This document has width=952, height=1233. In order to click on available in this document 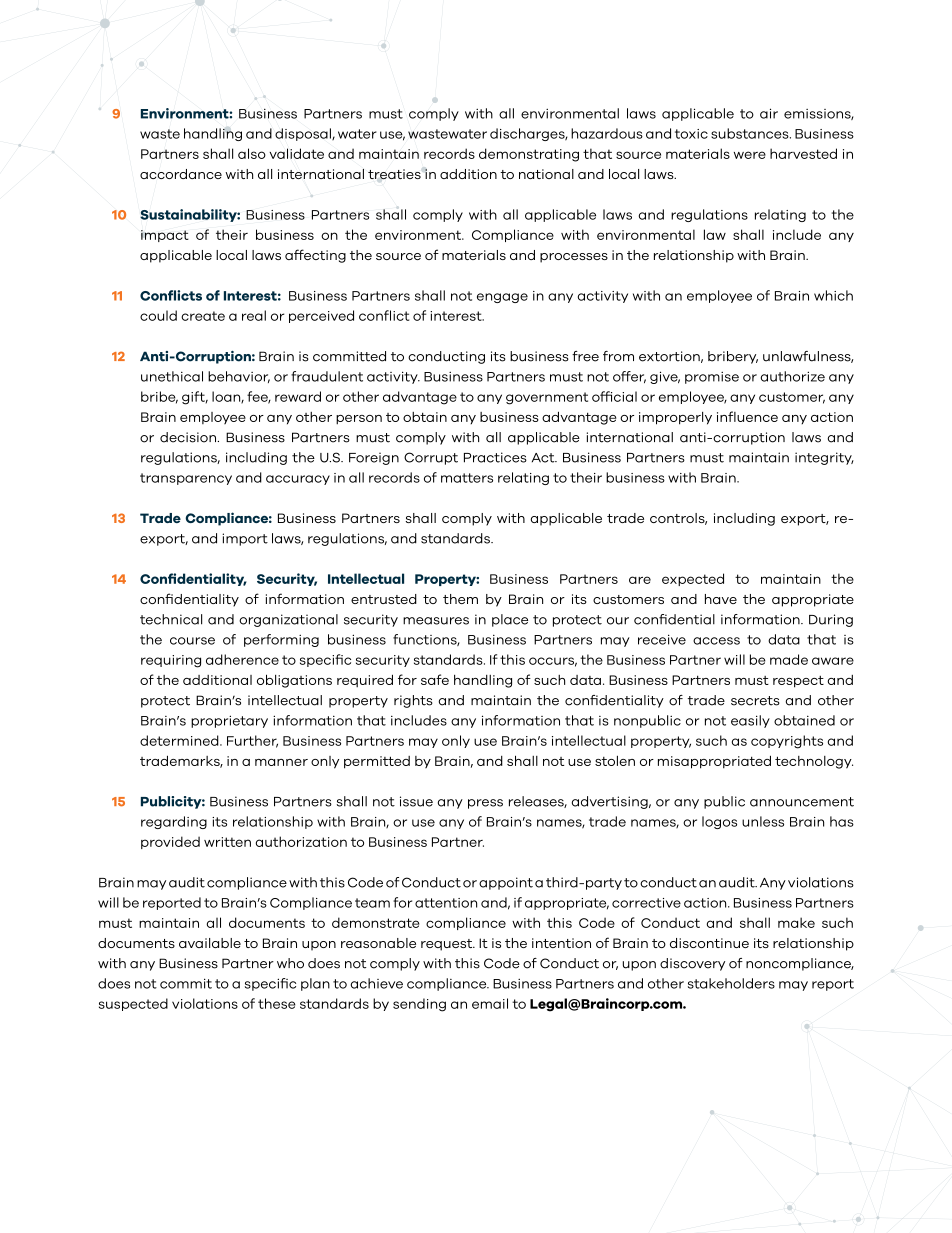, I will do `click(210, 943)`.
